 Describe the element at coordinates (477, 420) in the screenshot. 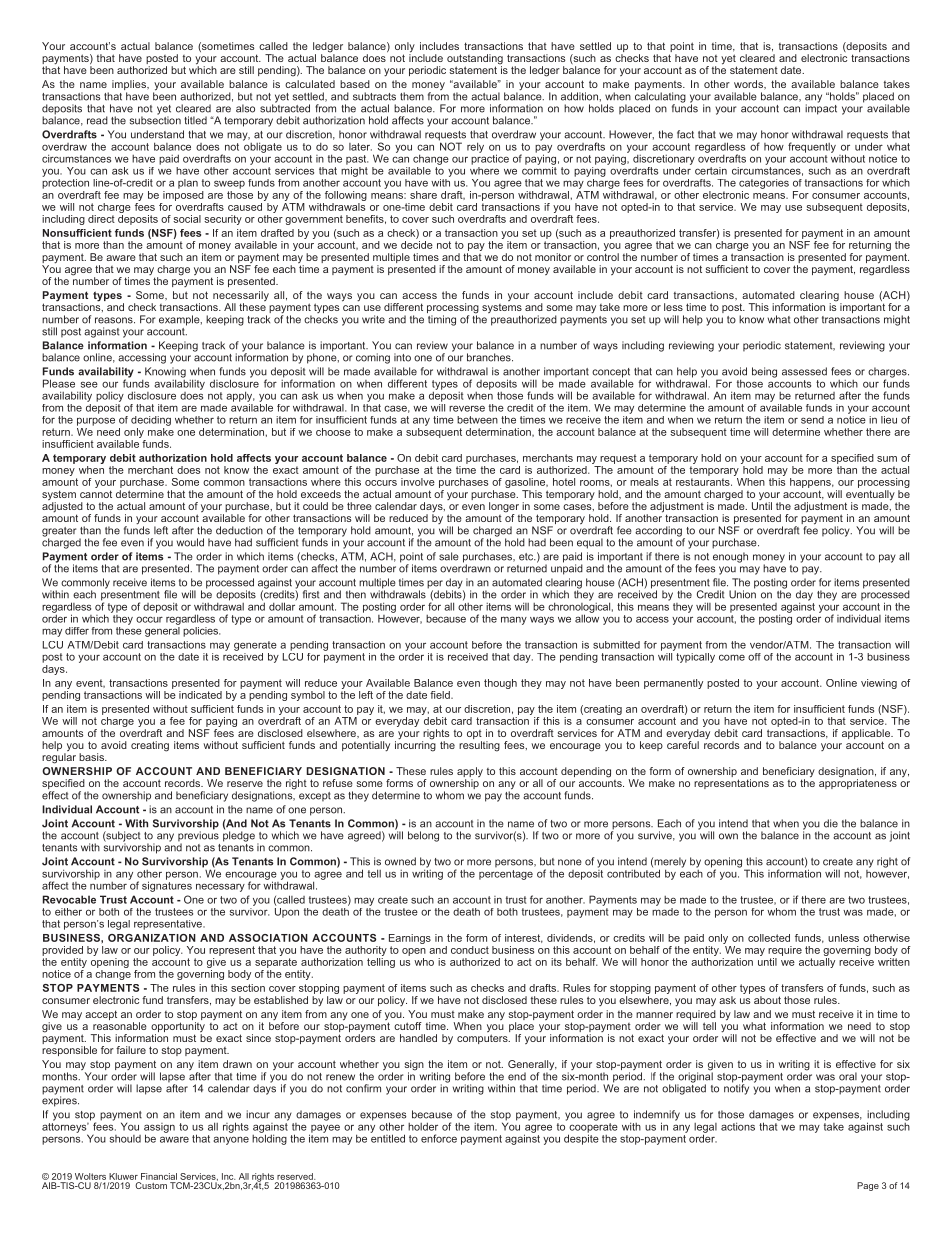

I see `between` at that location.
